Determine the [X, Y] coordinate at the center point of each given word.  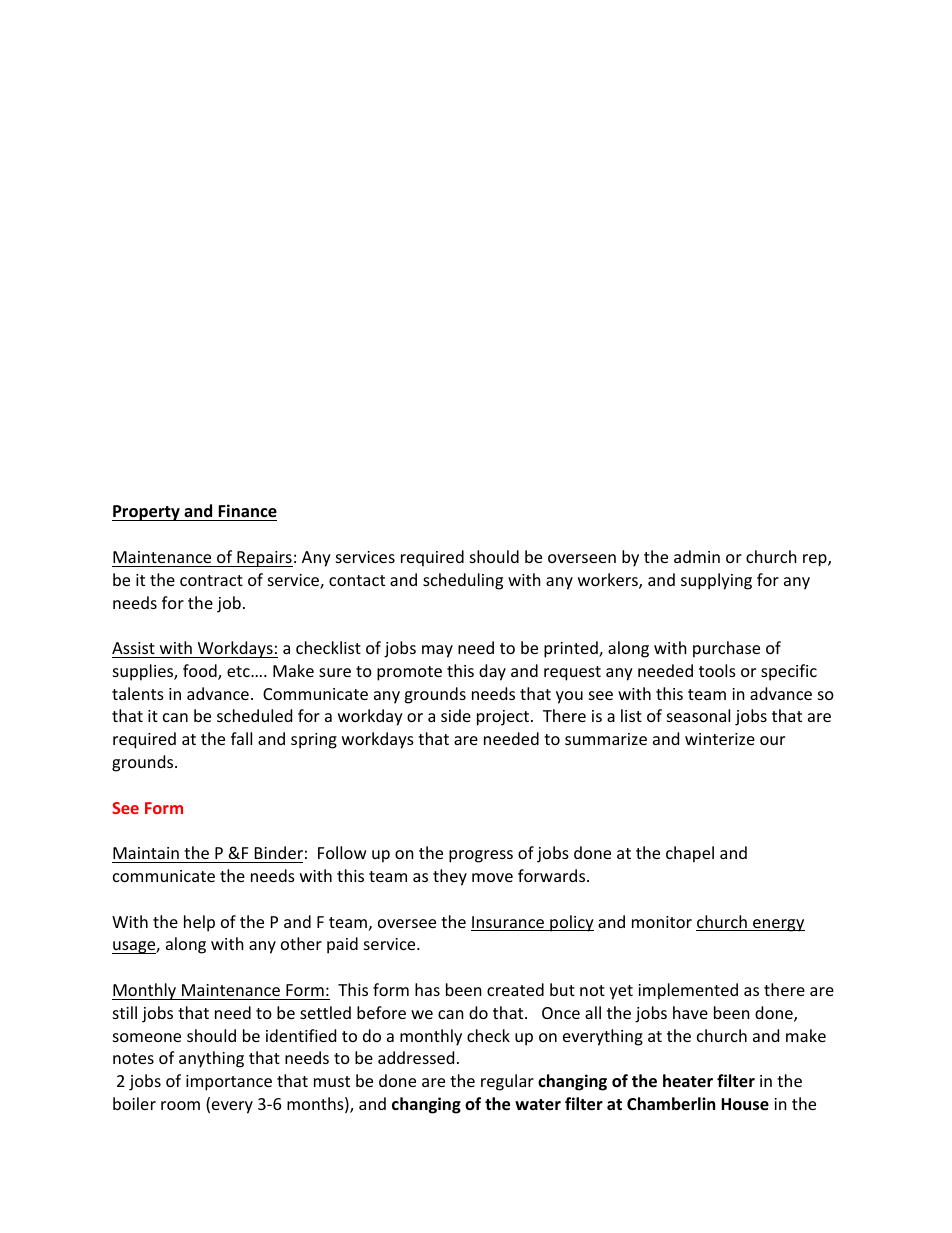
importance [229, 1083]
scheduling [463, 581]
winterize [720, 739]
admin [697, 556]
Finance [246, 512]
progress [481, 856]
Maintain [146, 853]
